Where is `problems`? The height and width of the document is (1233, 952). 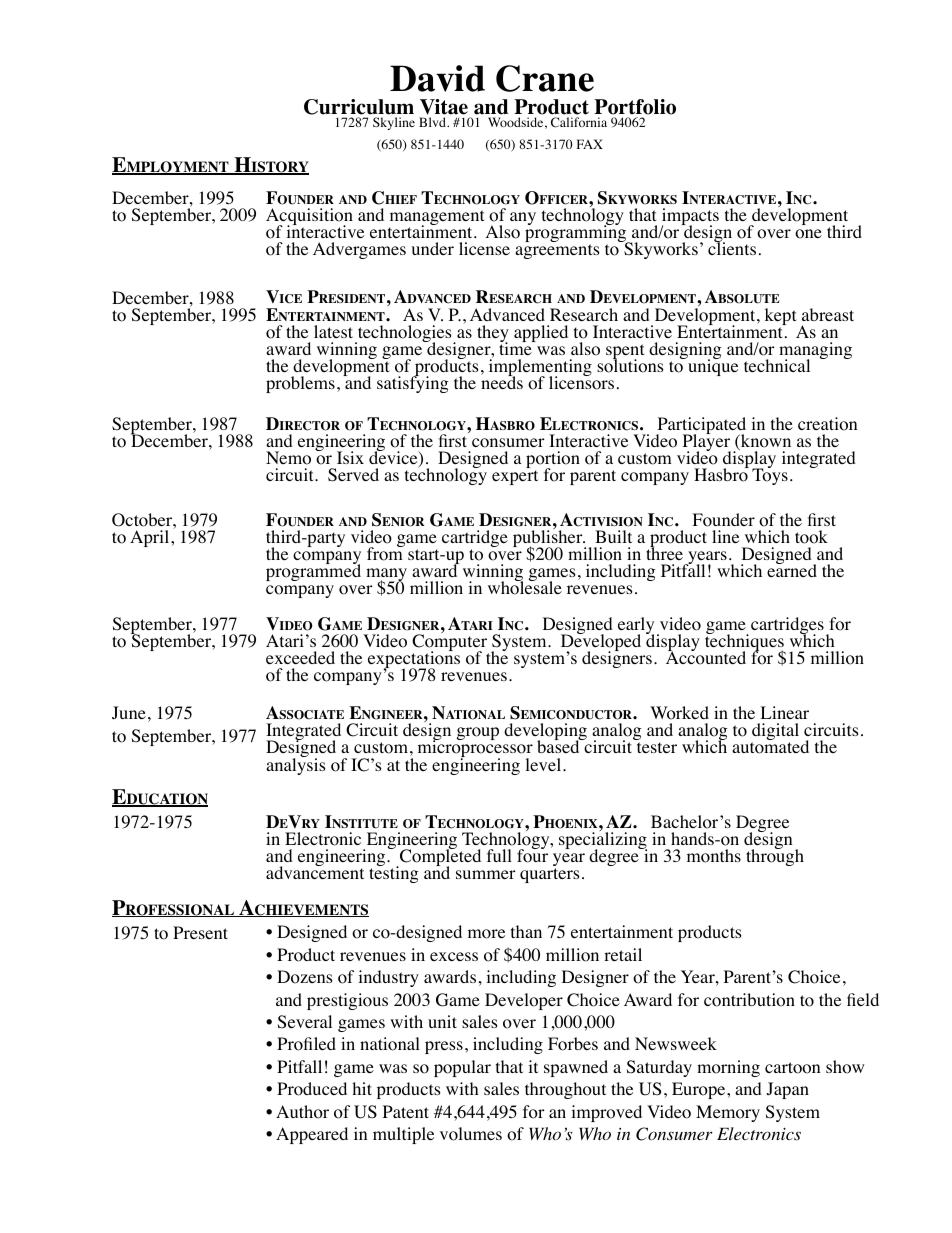 problems is located at coordinates (300, 384).
